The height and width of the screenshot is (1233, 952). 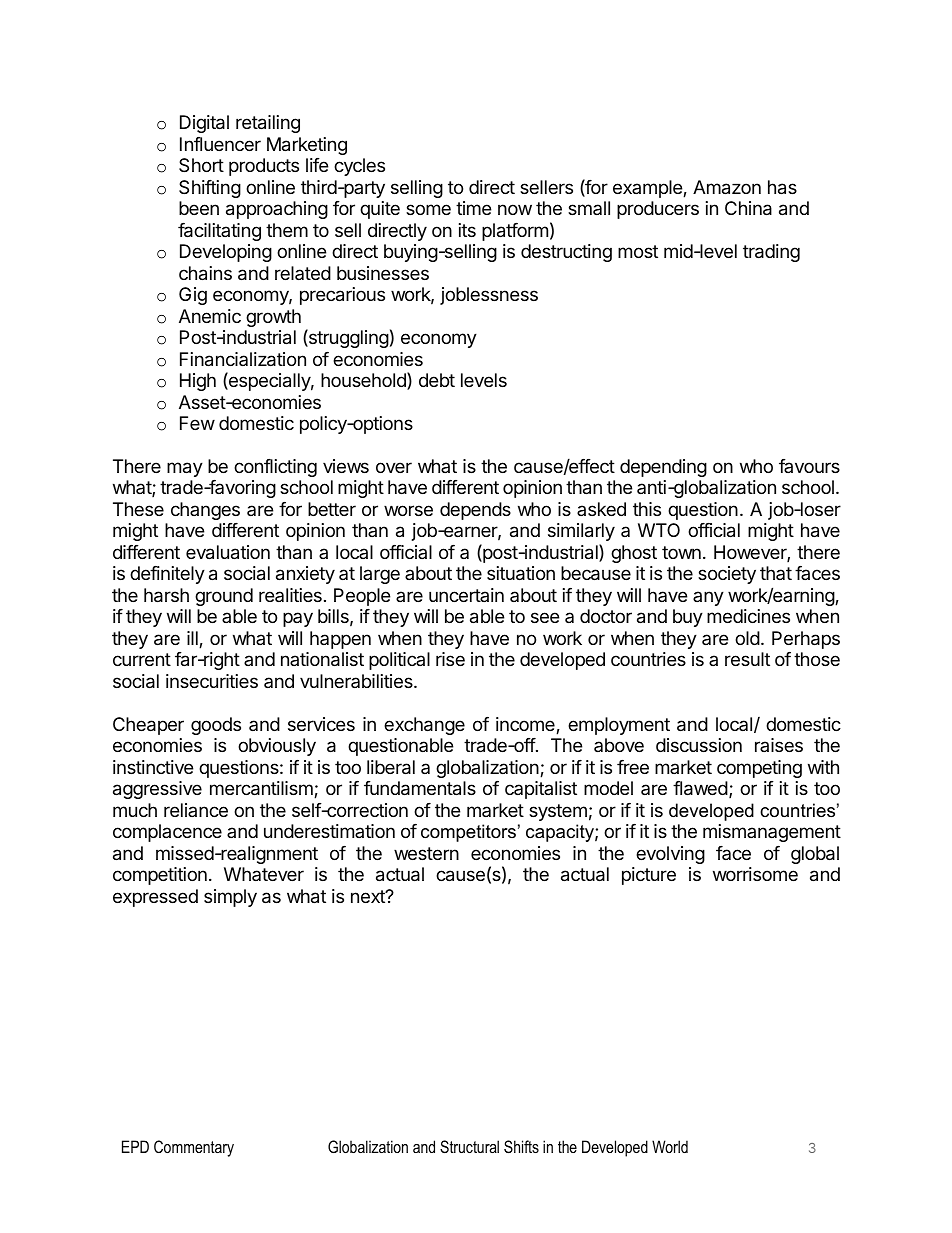 What do you see at coordinates (426, 853) in the screenshot?
I see `western` at bounding box center [426, 853].
